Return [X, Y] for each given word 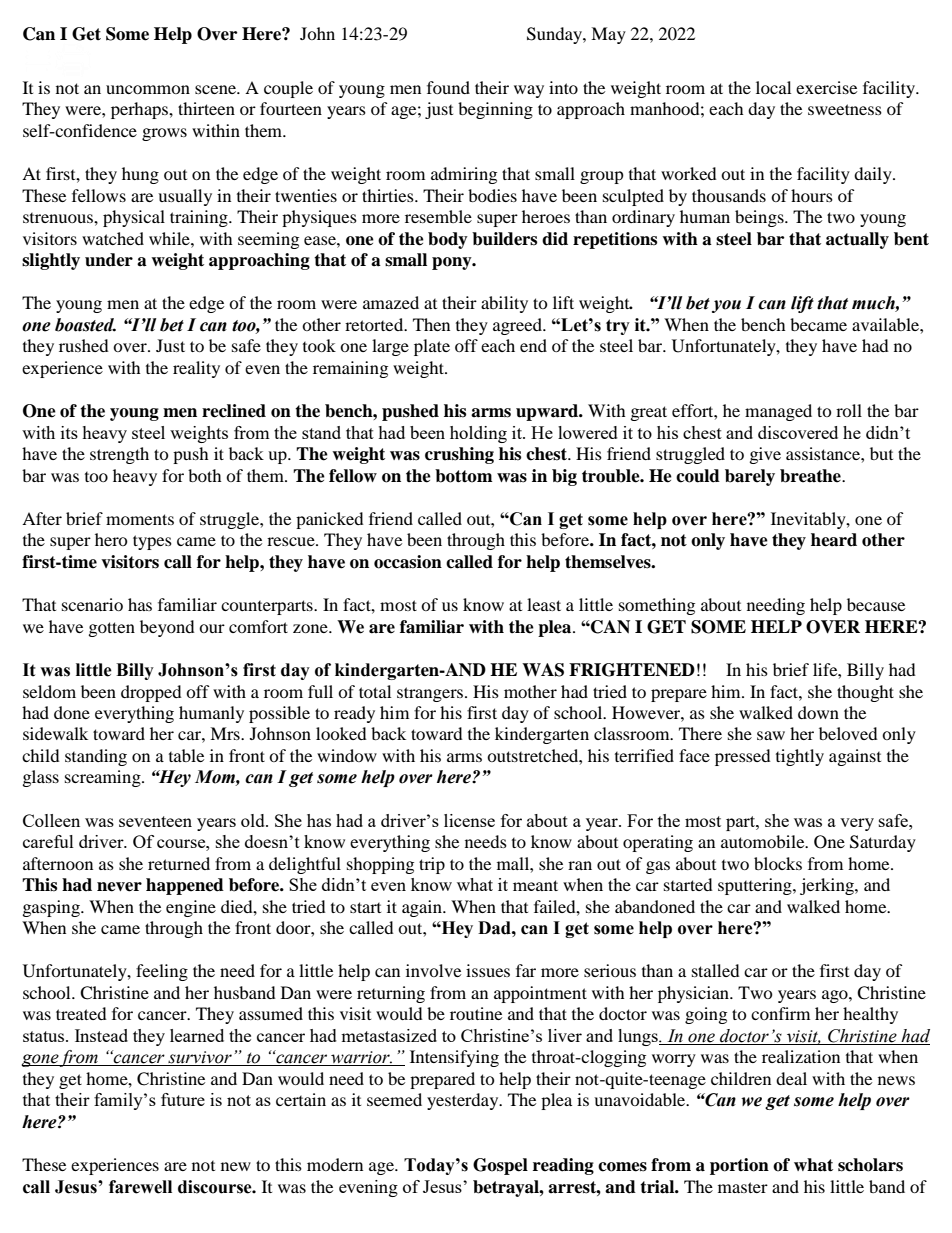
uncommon [148, 89]
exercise [826, 87]
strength [119, 455]
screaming [104, 778]
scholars [870, 1165]
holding [478, 434]
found [448, 87]
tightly [800, 757]
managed [778, 412]
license [469, 820]
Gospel [500, 1166]
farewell [140, 1187]
